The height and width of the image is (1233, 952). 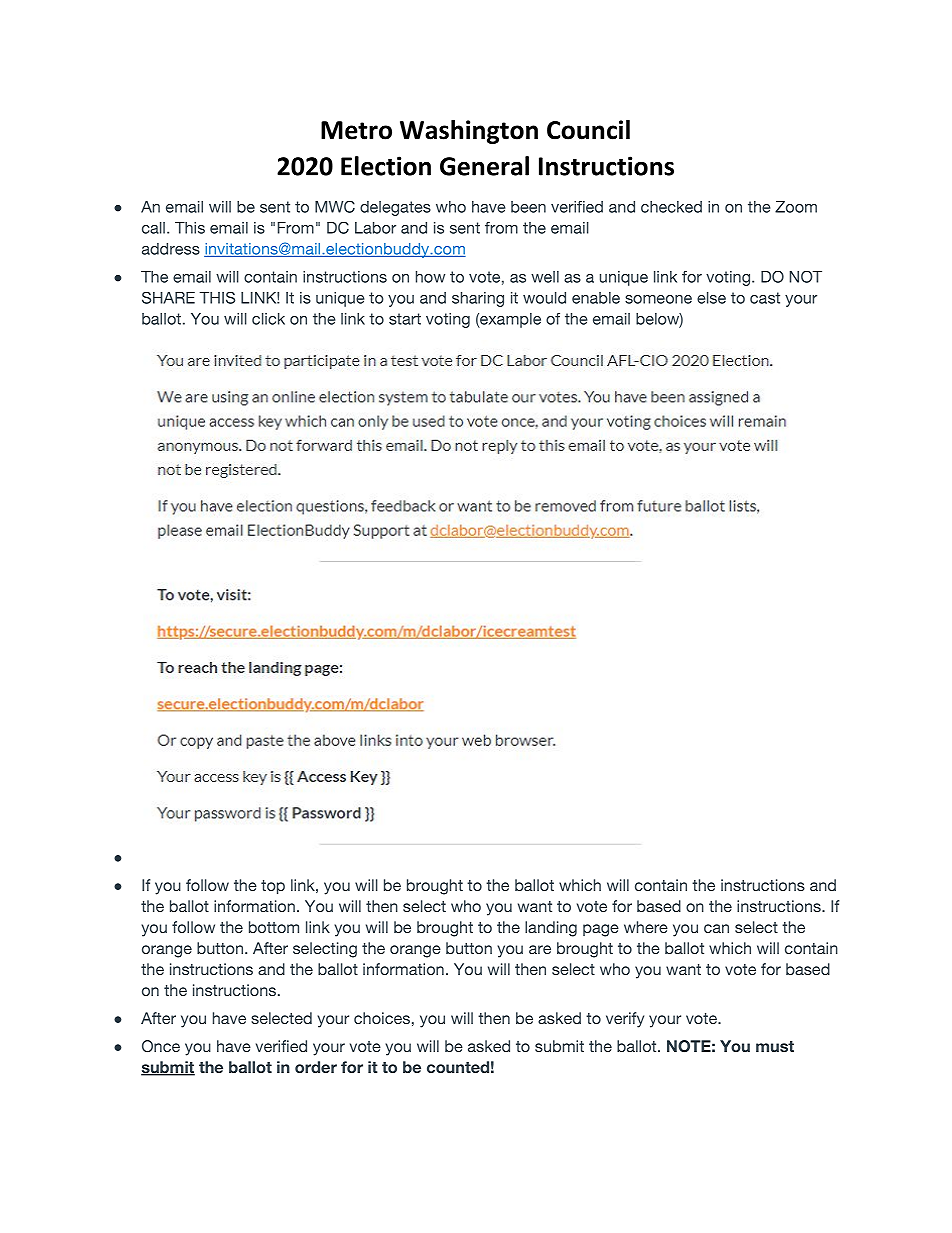 I want to click on Once, so click(x=161, y=1046).
